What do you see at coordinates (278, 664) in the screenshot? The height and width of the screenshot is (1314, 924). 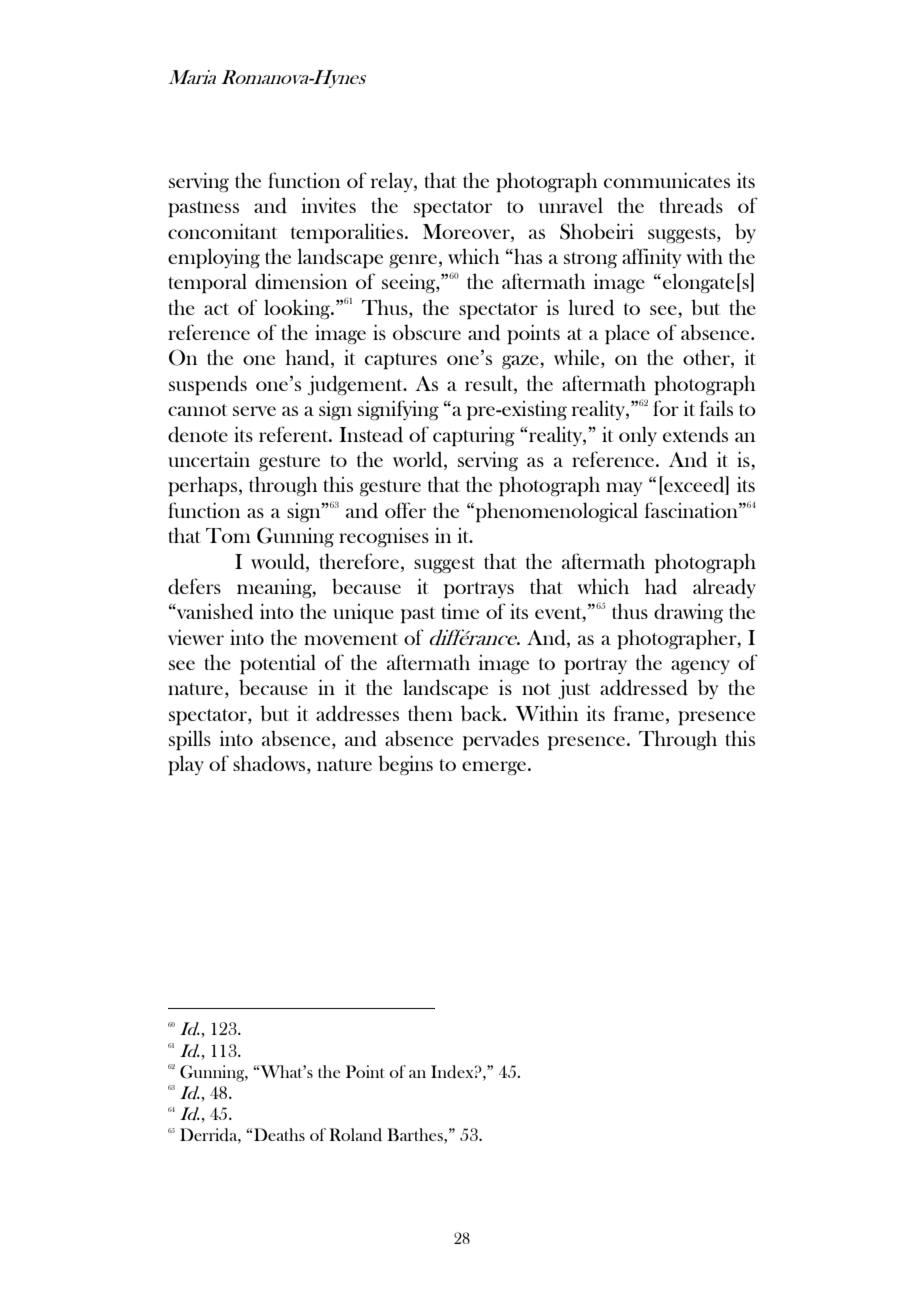 I see `potential` at bounding box center [278, 664].
